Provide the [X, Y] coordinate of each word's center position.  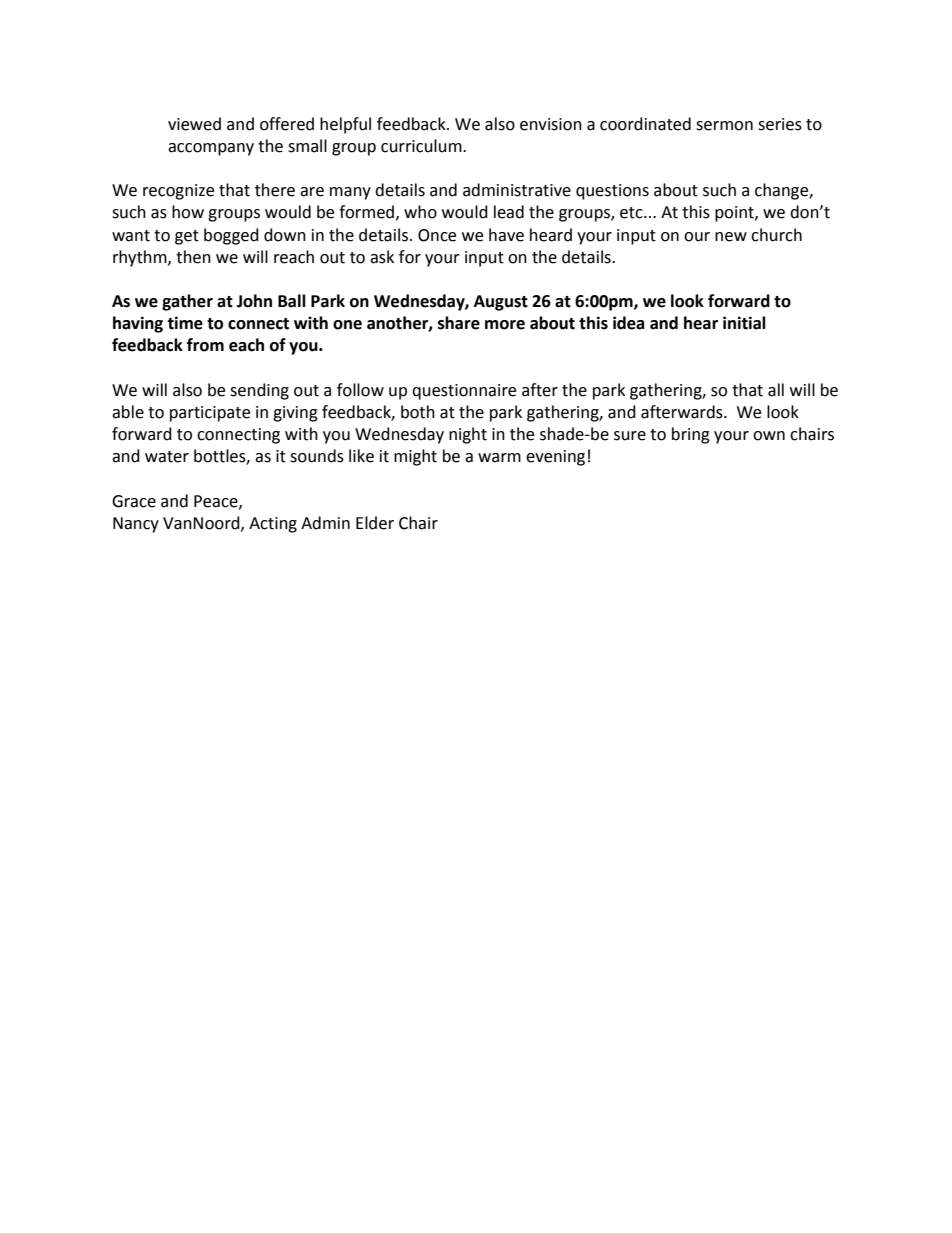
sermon [724, 126]
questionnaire [464, 392]
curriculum [422, 146]
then [193, 257]
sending [259, 391]
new [731, 237]
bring [691, 435]
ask [382, 257]
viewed [194, 124]
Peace [217, 502]
